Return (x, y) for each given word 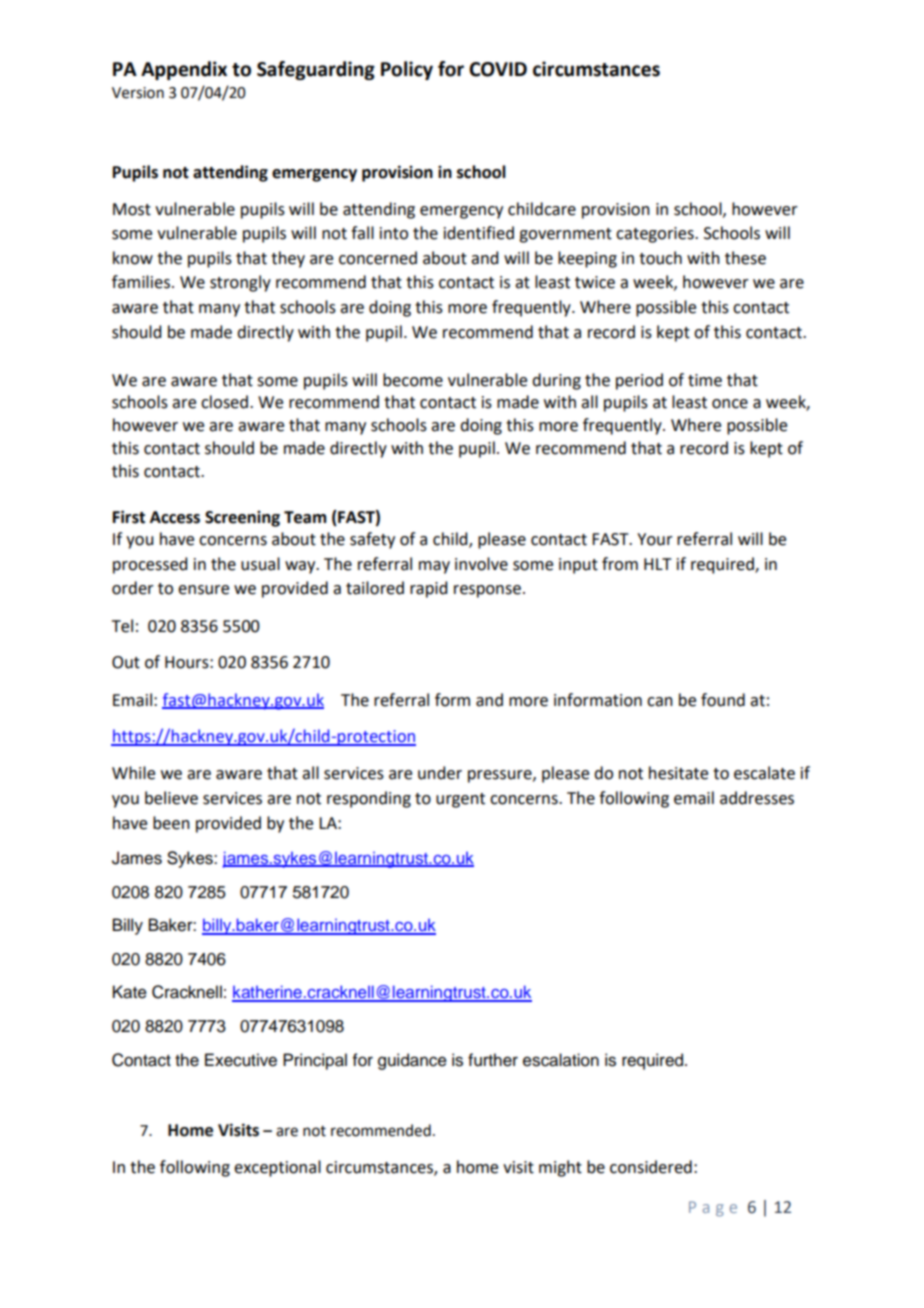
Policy (407, 70)
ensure (203, 590)
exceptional (277, 1168)
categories (656, 235)
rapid (428, 589)
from (620, 564)
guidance (412, 1061)
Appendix (184, 70)
